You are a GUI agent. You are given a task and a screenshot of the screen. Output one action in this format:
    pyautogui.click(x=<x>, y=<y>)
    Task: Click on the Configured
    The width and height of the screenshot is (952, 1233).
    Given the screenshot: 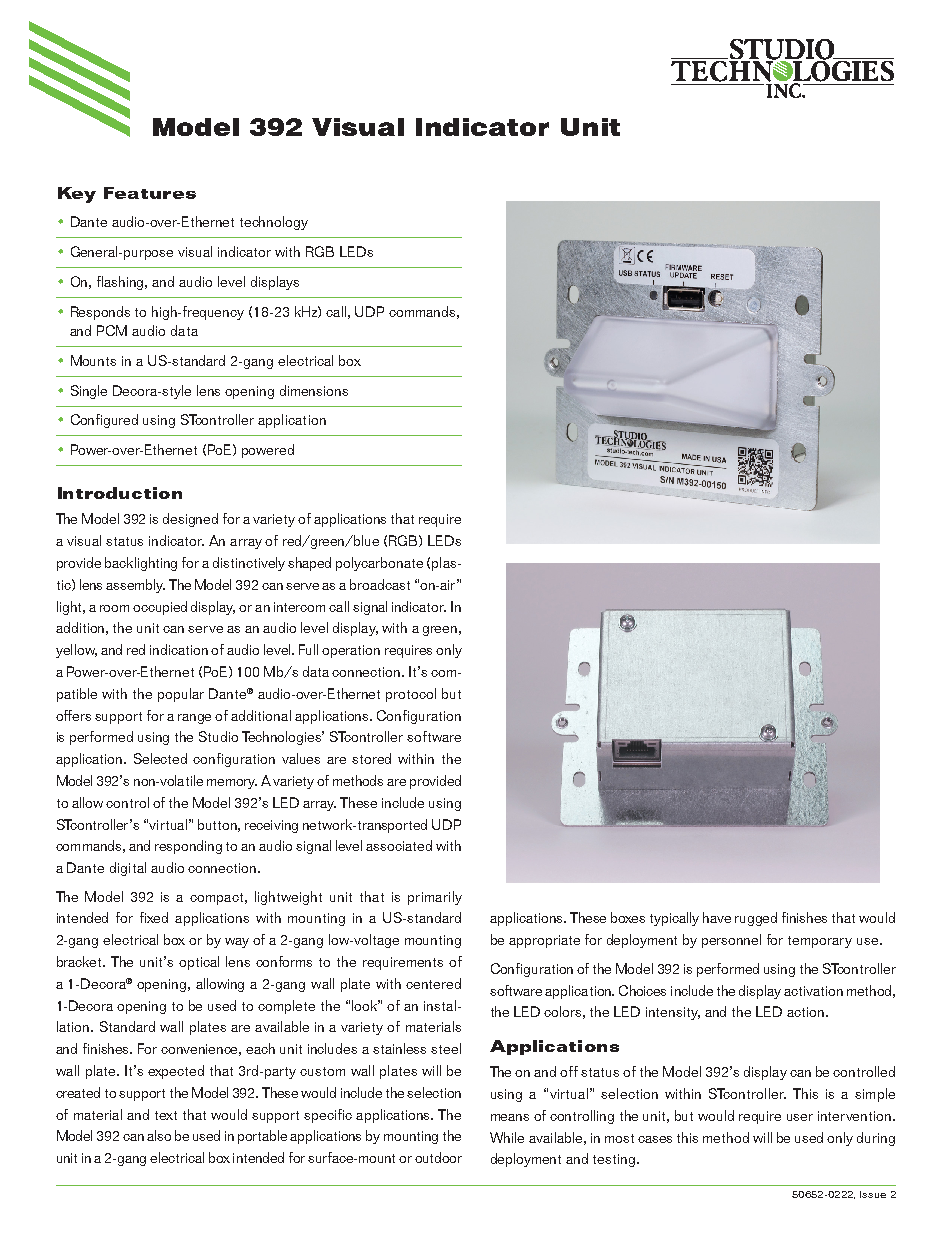 What is the action you would take?
    pyautogui.click(x=104, y=421)
